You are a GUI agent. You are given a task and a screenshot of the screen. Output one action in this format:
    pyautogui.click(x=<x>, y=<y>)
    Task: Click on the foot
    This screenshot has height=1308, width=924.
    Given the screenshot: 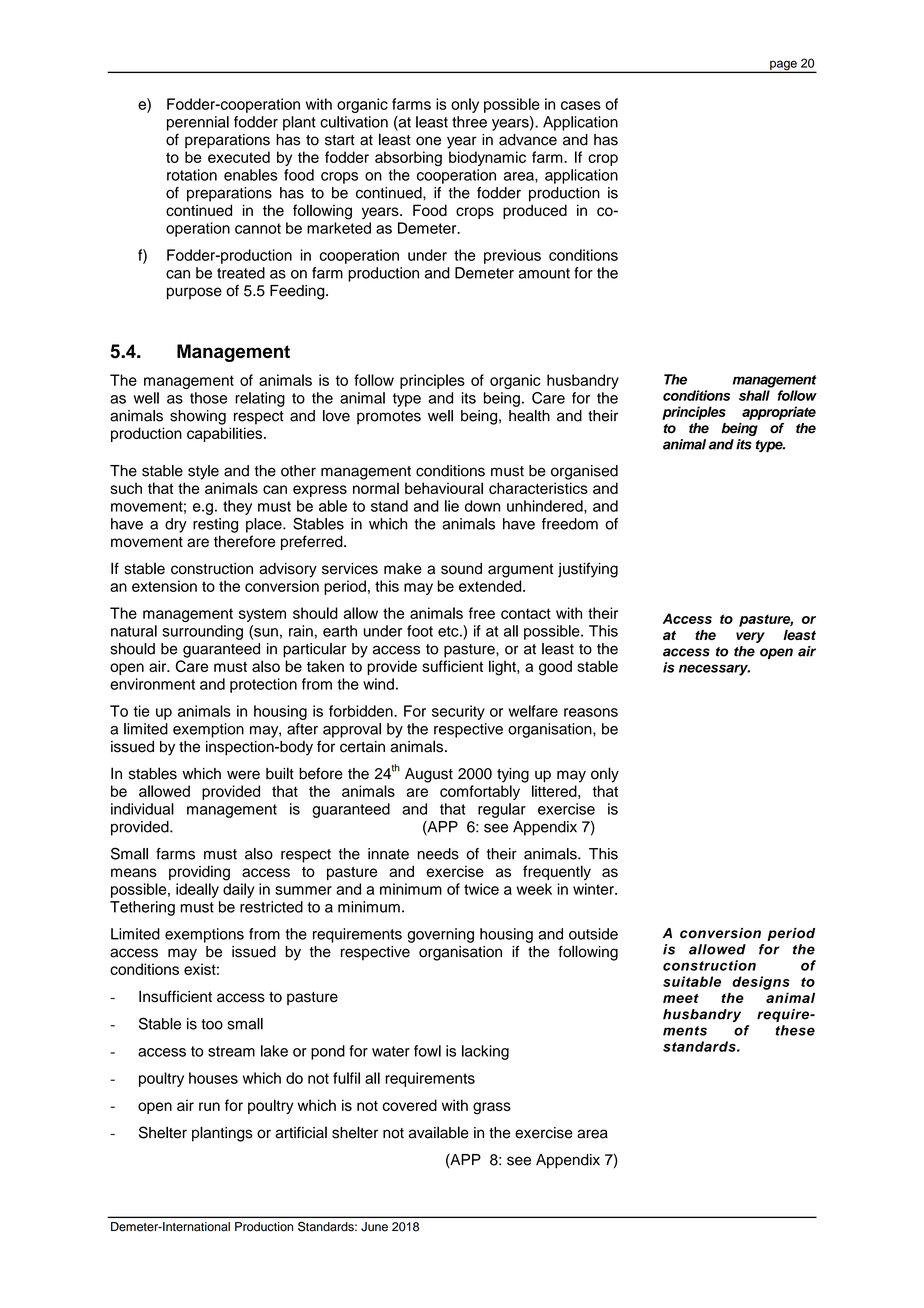 What is the action you would take?
    pyautogui.click(x=420, y=631)
